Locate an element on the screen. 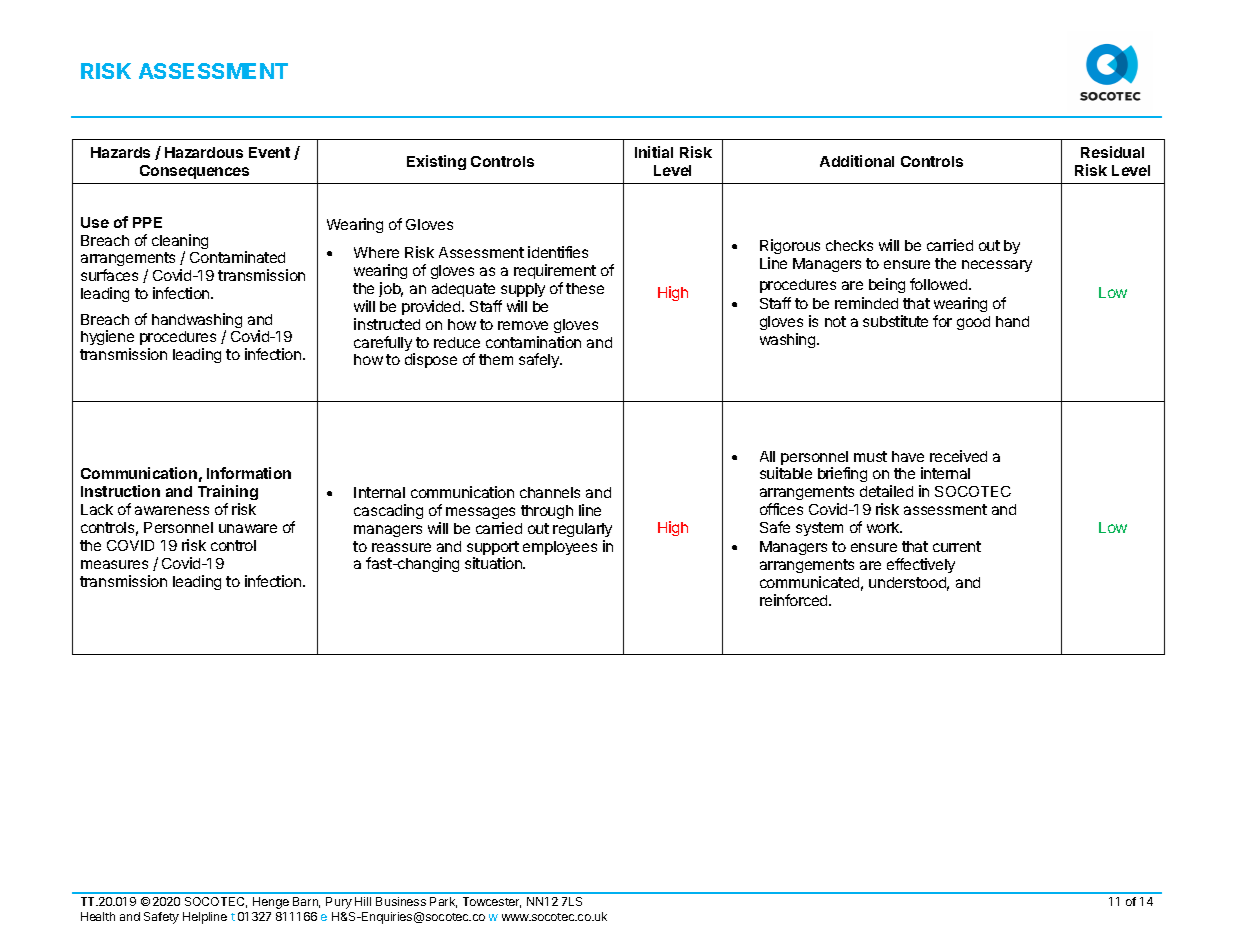  current is located at coordinates (957, 546).
